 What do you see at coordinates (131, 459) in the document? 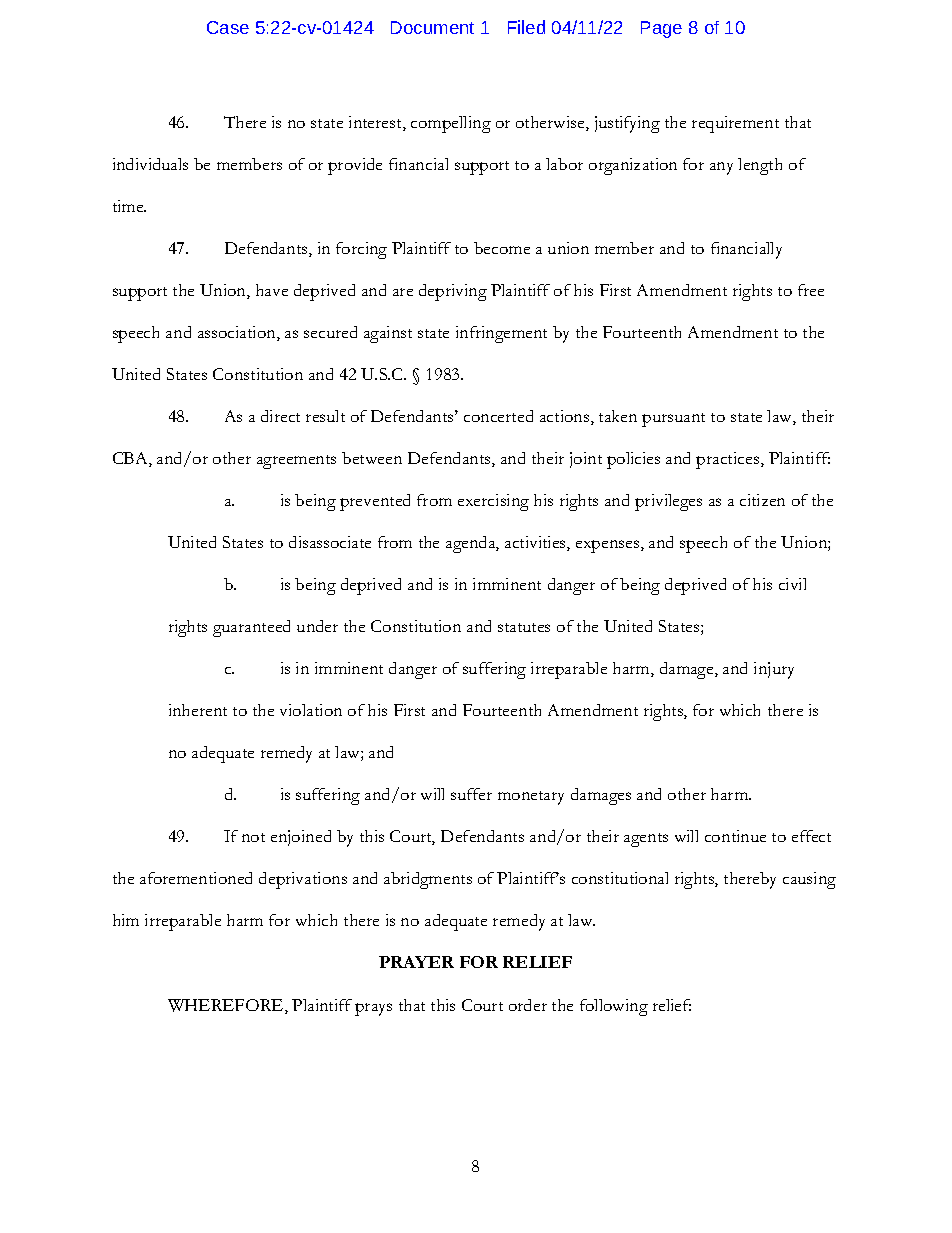
I see `CBA` at bounding box center [131, 459].
